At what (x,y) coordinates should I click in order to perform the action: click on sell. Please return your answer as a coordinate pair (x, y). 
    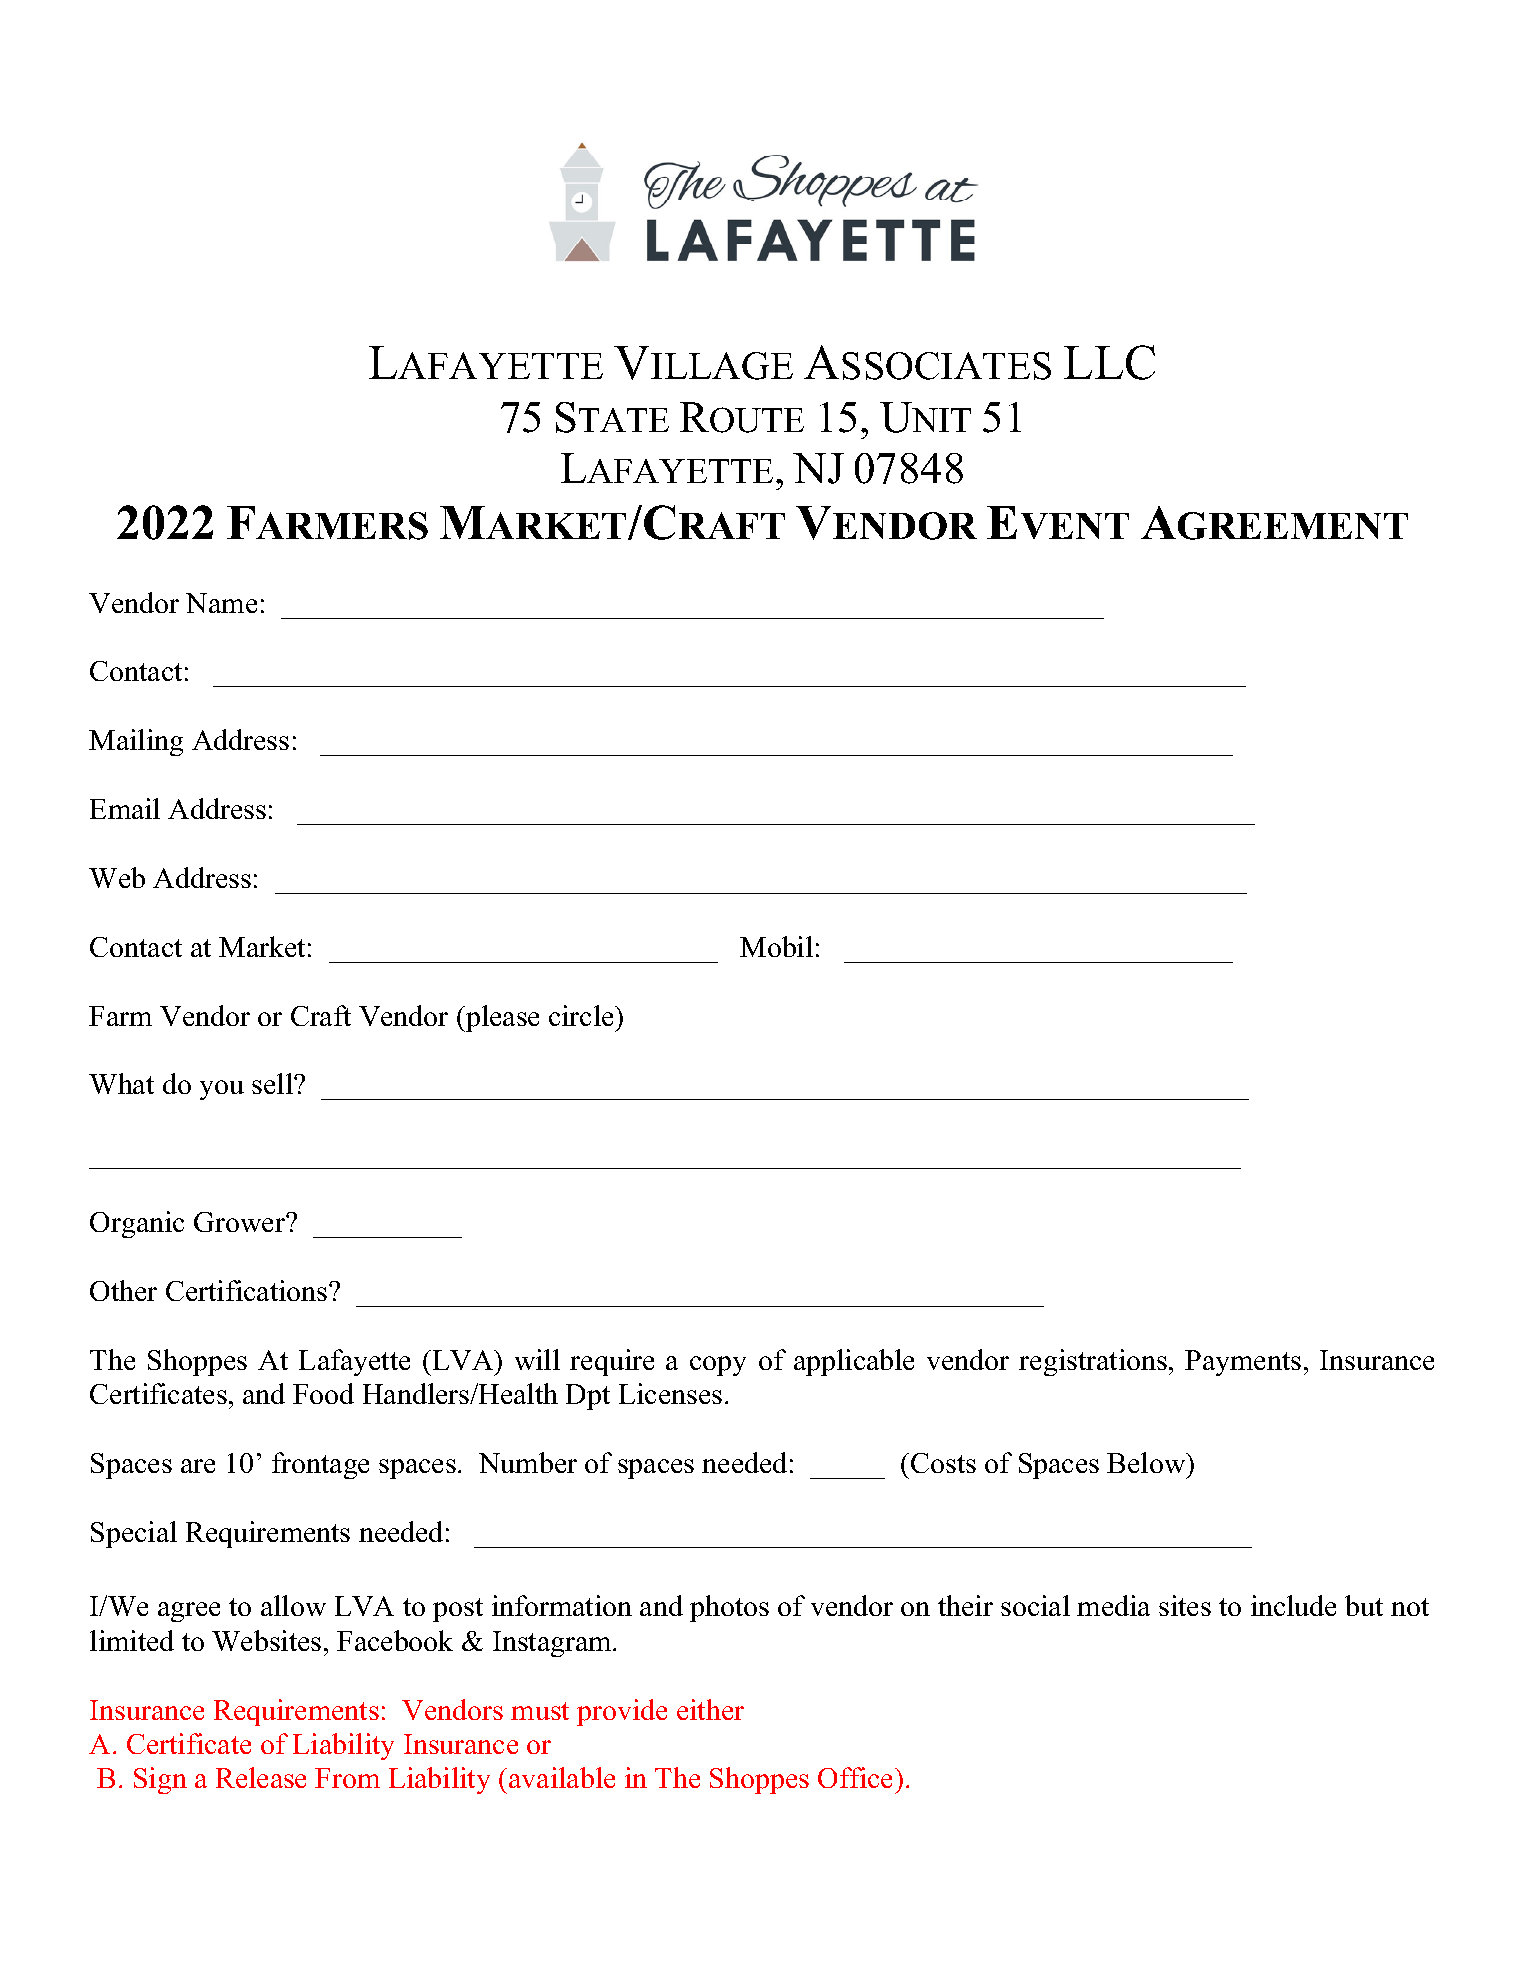
    Looking at the image, I should click on (273, 1083).
